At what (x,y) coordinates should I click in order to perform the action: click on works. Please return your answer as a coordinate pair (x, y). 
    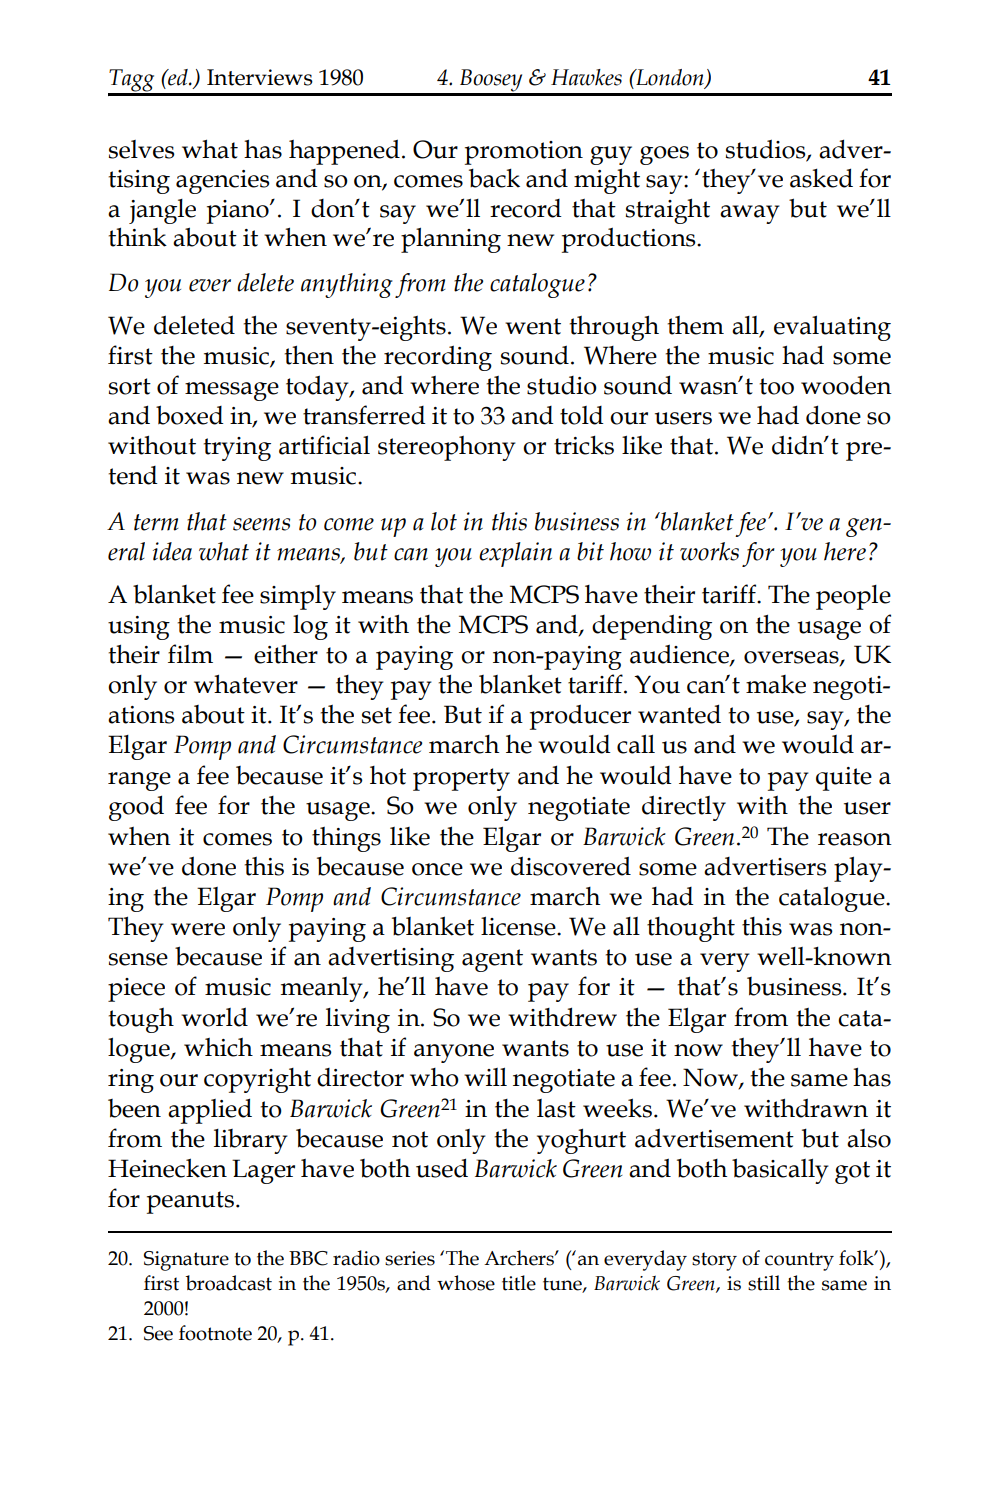
    Looking at the image, I should click on (709, 551).
